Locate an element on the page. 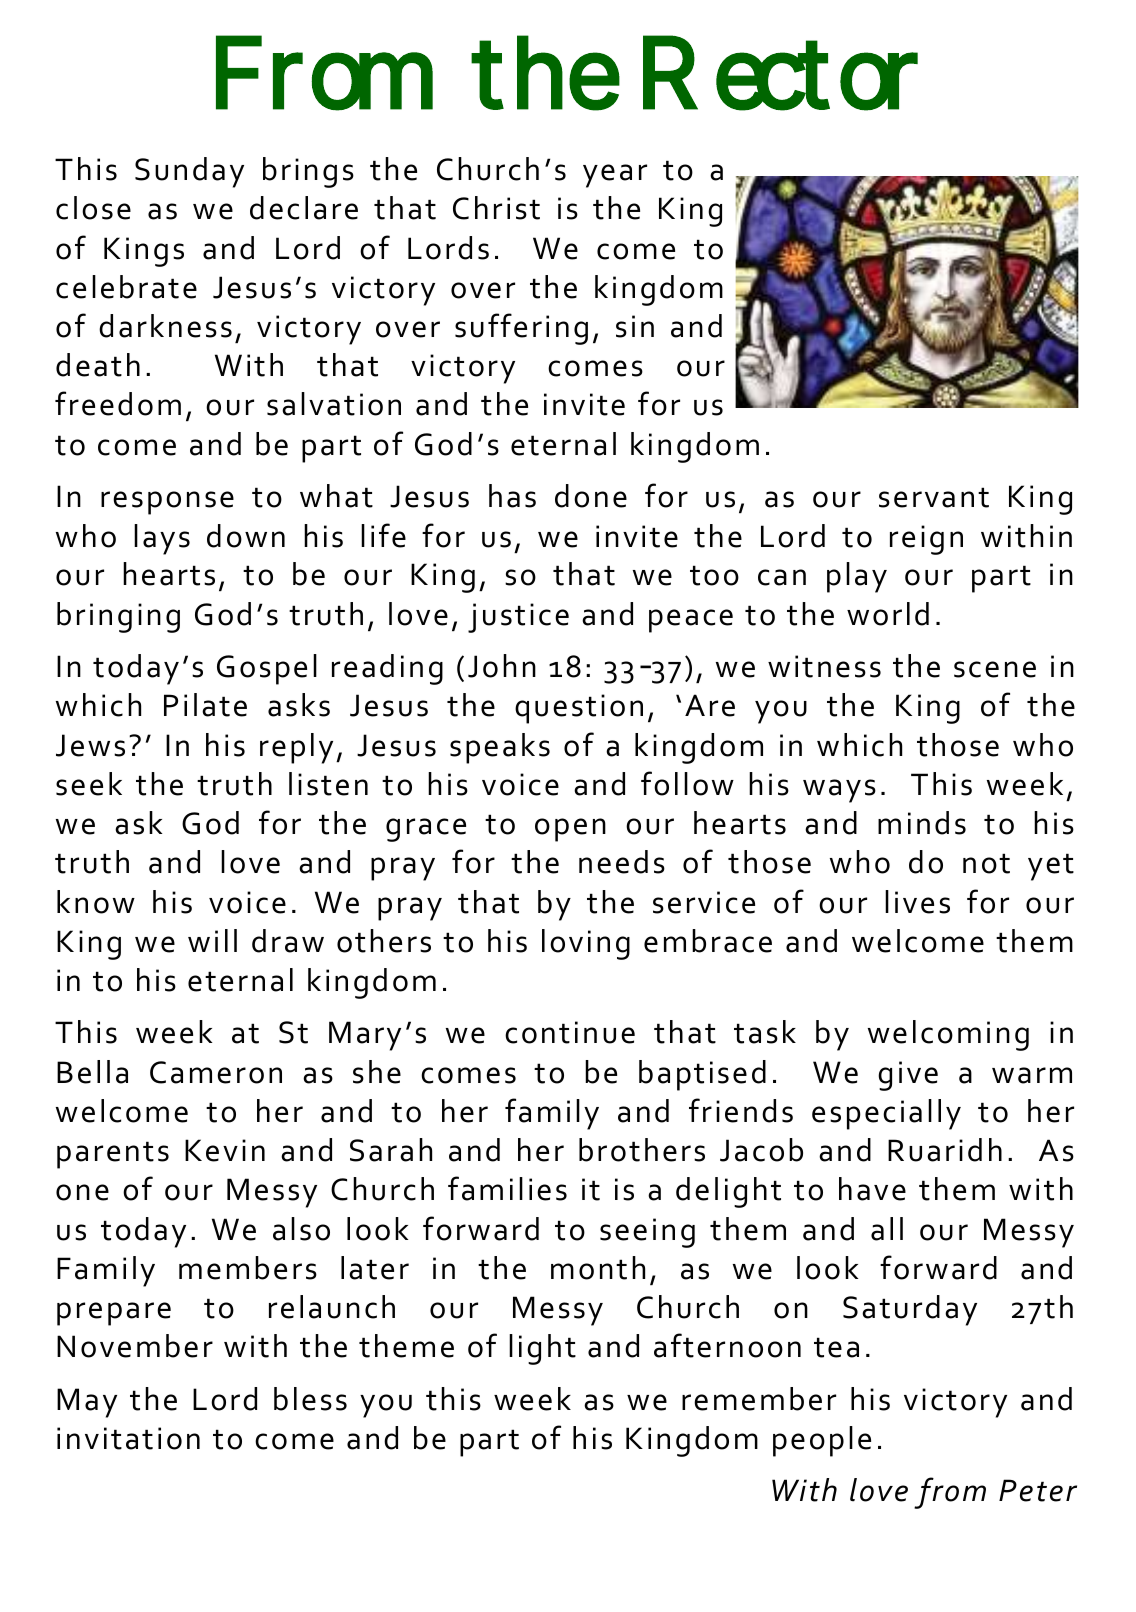 The height and width of the image is (1612, 1136). justice is located at coordinates (518, 618).
